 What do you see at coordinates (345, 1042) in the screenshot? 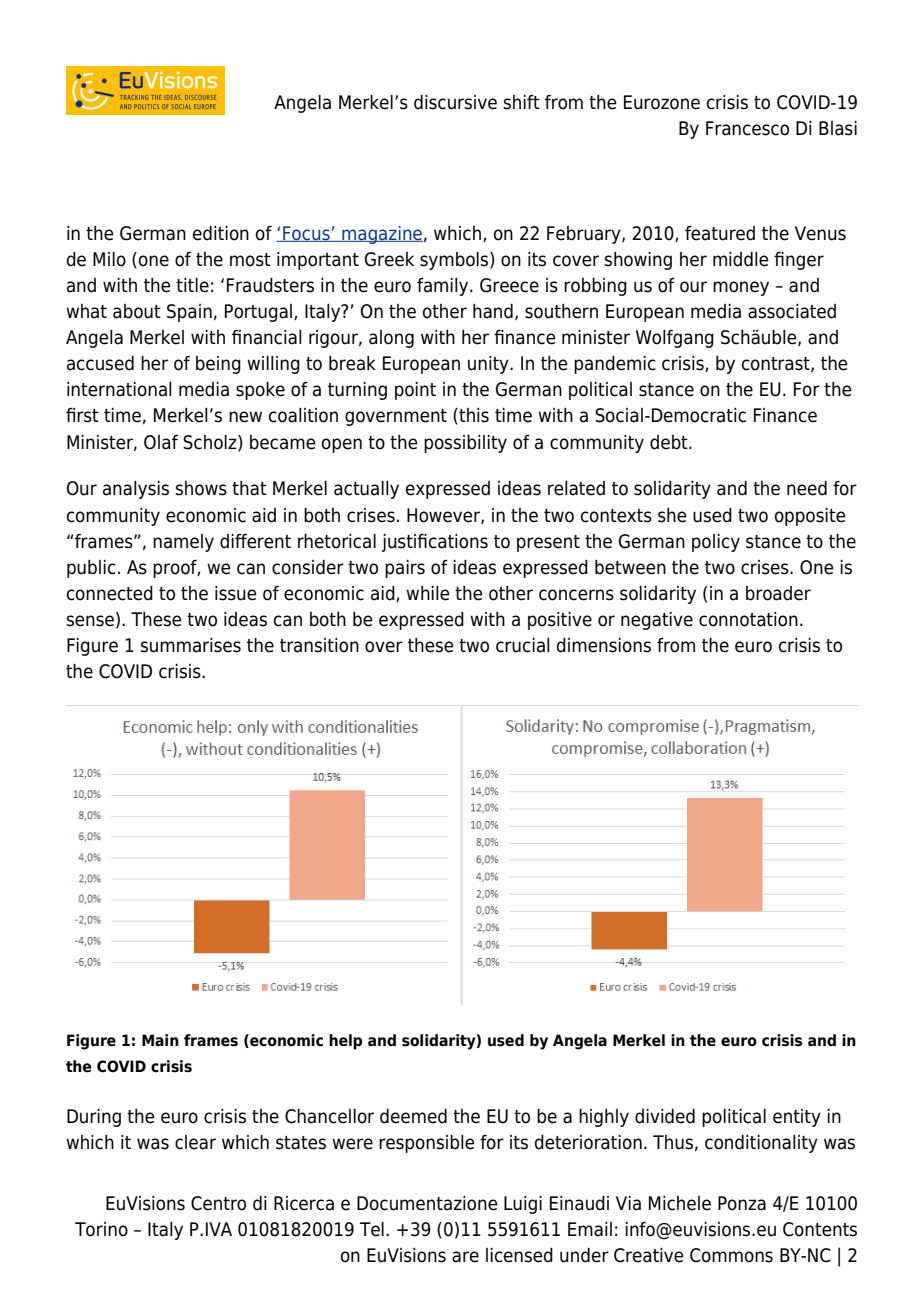
I see `help` at bounding box center [345, 1042].
